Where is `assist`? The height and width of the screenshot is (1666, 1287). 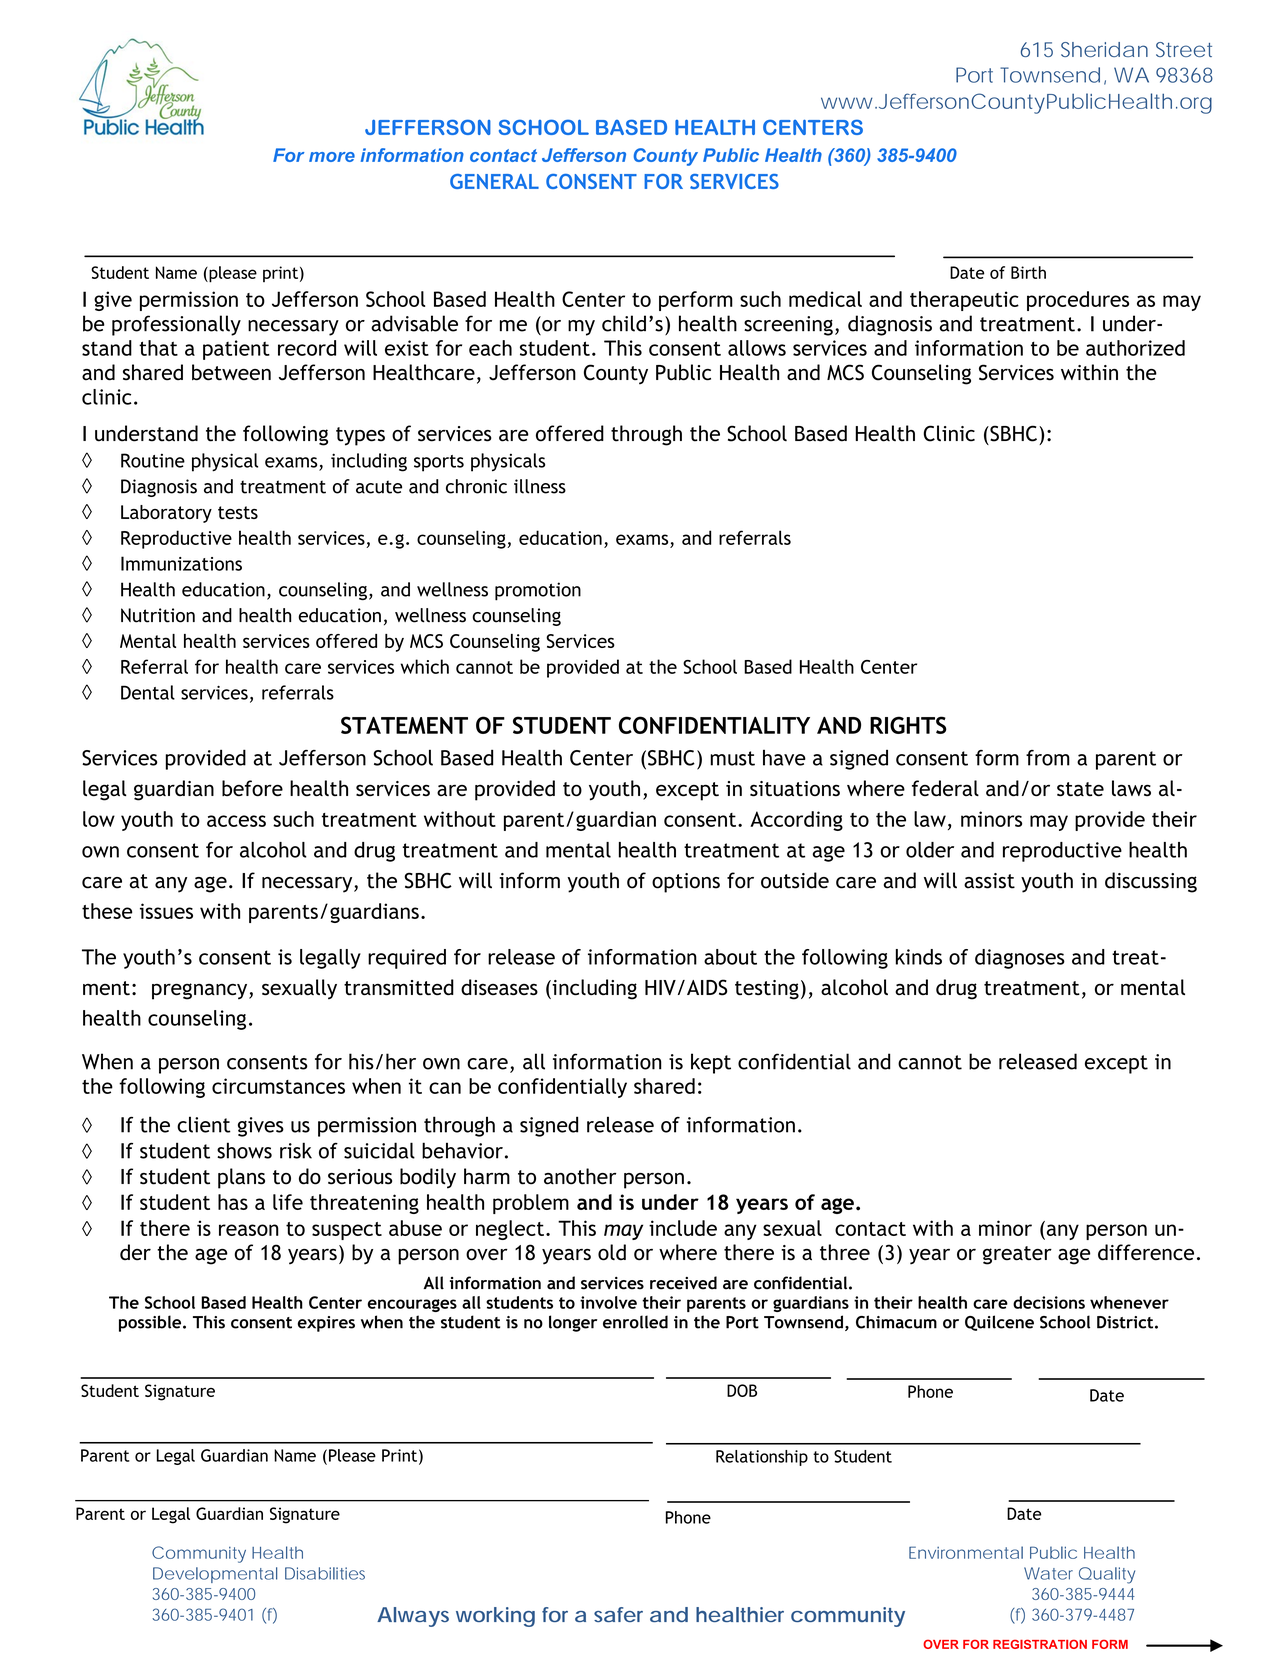
assist is located at coordinates (989, 881).
